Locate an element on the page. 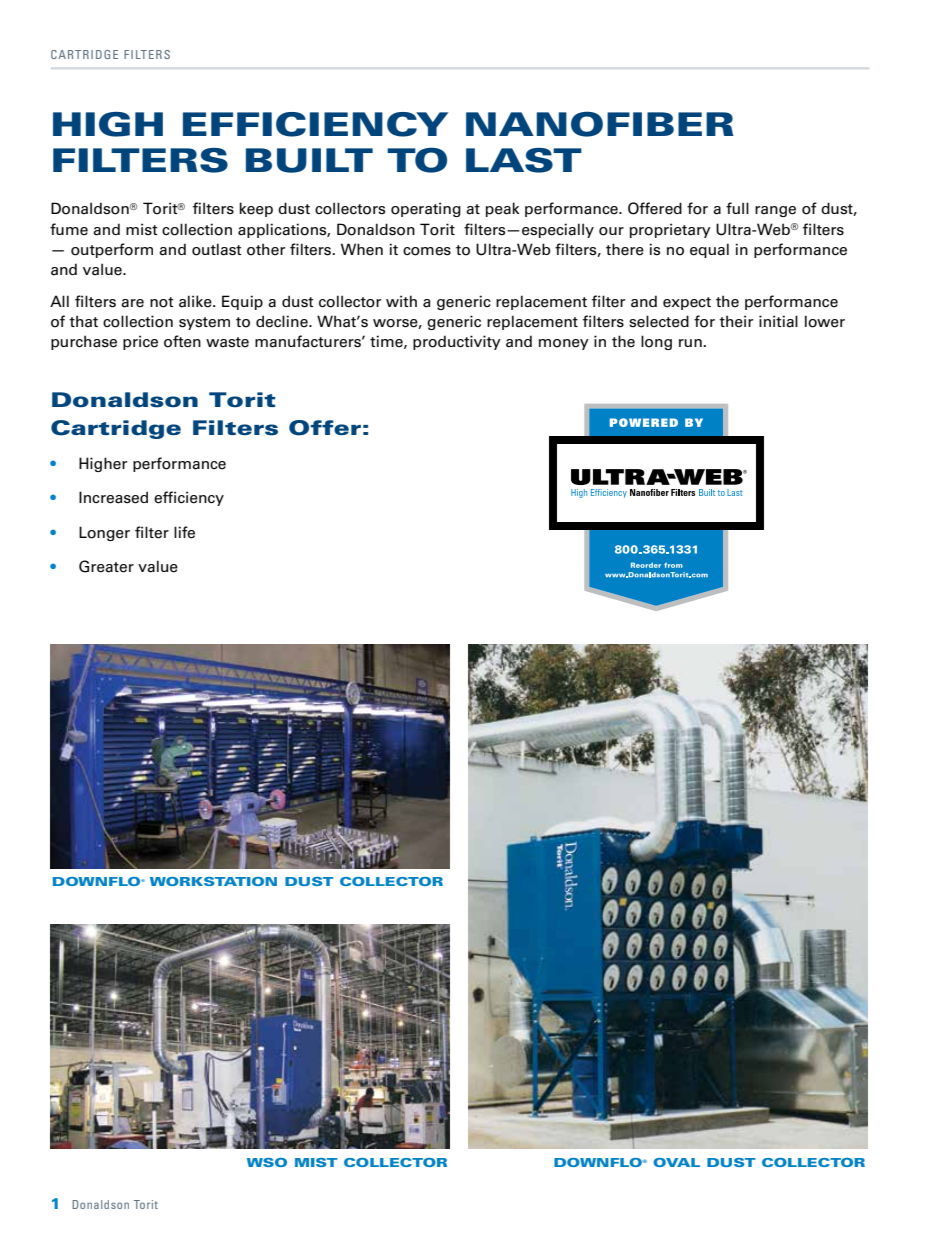 The image size is (952, 1233). OVAL is located at coordinates (676, 1162).
